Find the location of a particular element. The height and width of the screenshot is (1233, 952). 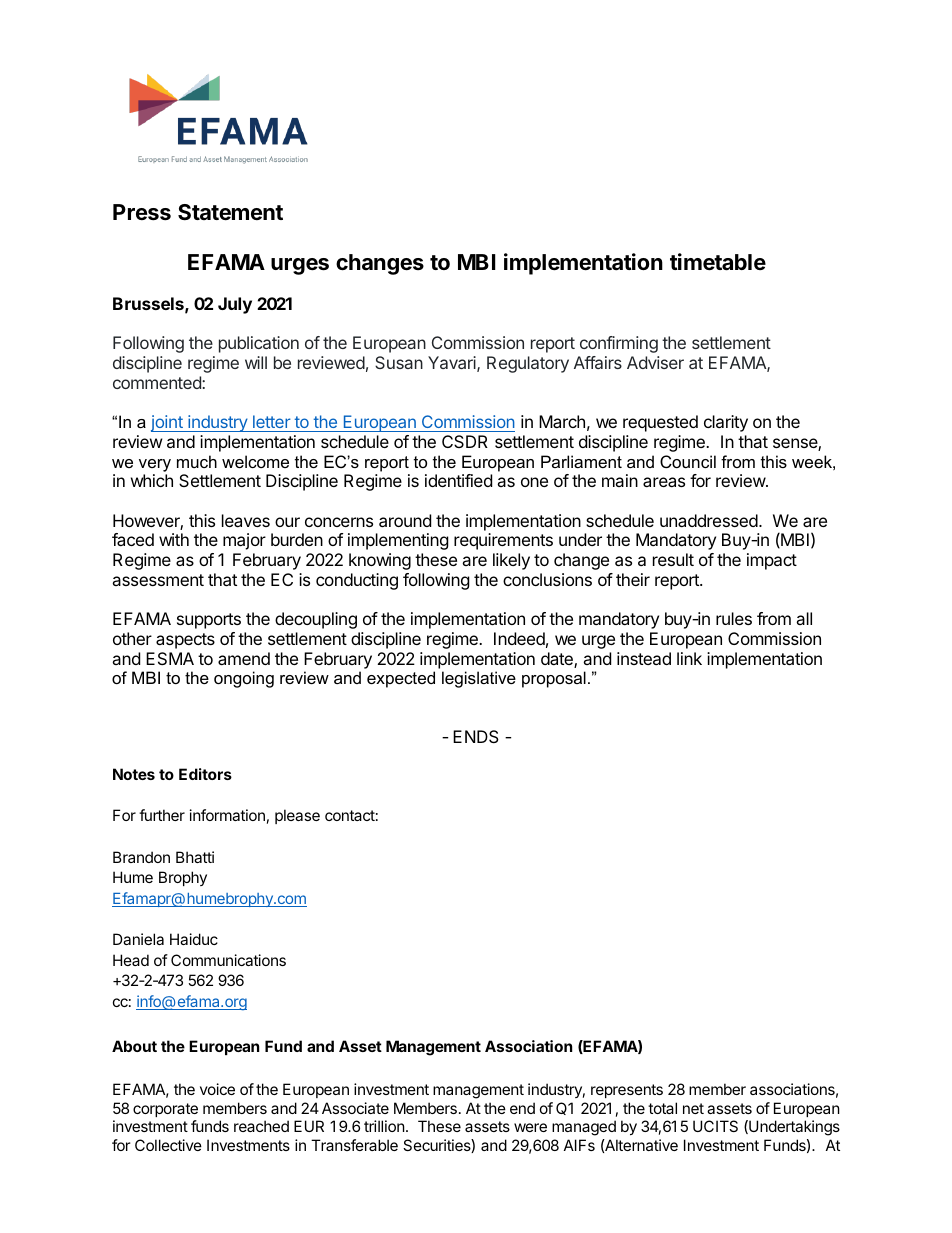

were is located at coordinates (530, 1127).
